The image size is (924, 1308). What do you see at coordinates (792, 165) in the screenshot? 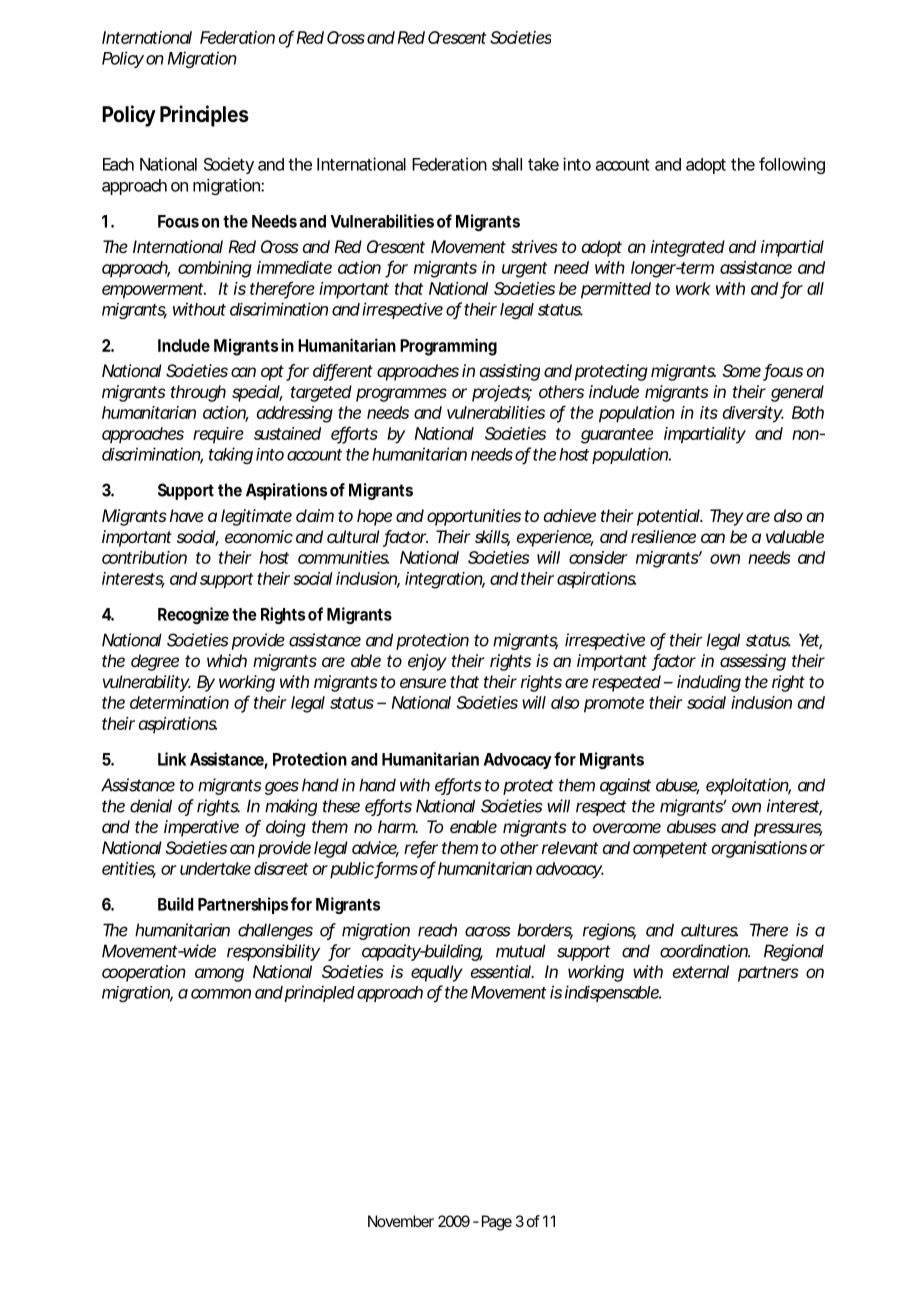
I see `following` at bounding box center [792, 165].
